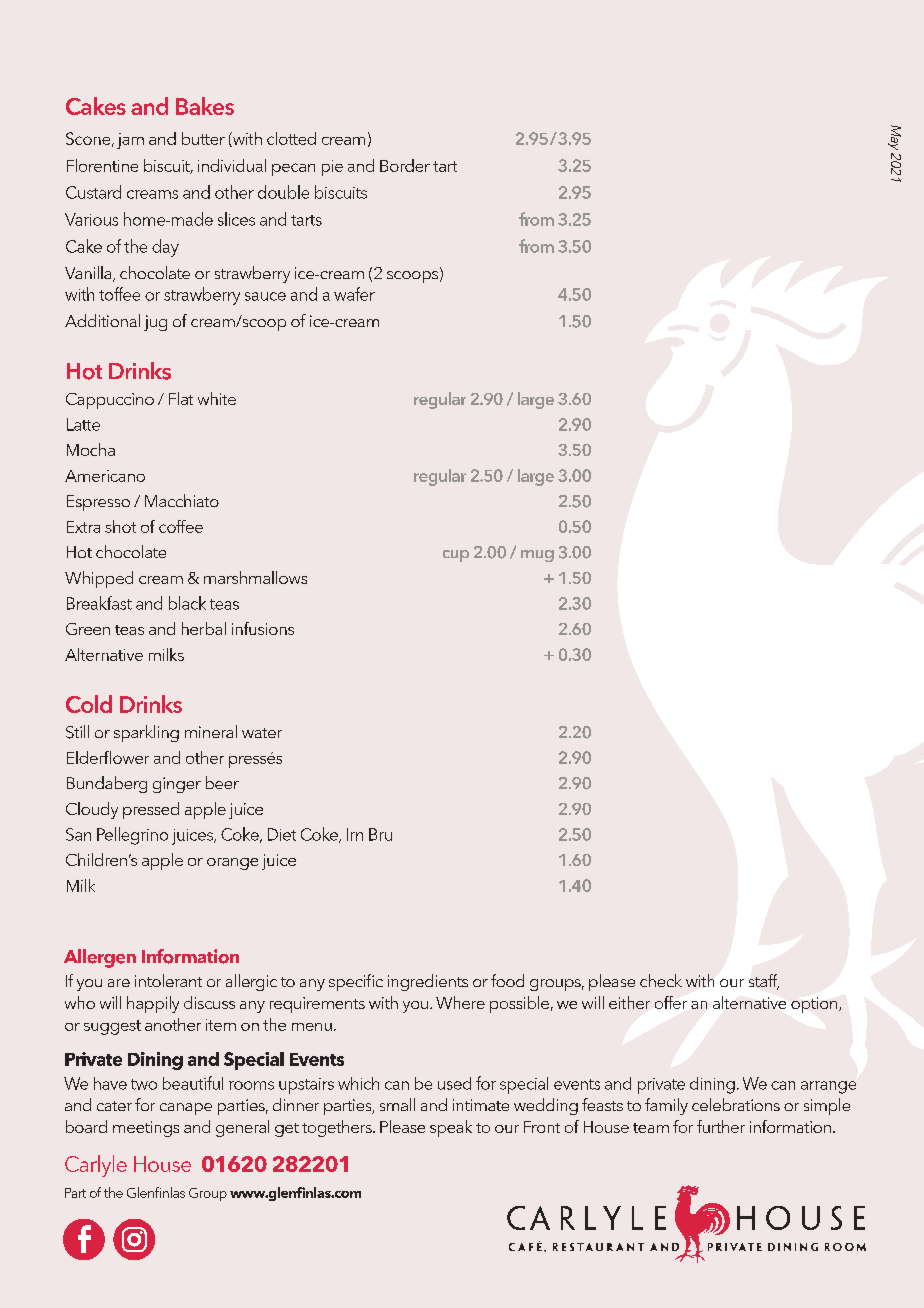 The height and width of the screenshot is (1308, 924). What do you see at coordinates (132, 836) in the screenshot?
I see `Pellegrino` at bounding box center [132, 836].
